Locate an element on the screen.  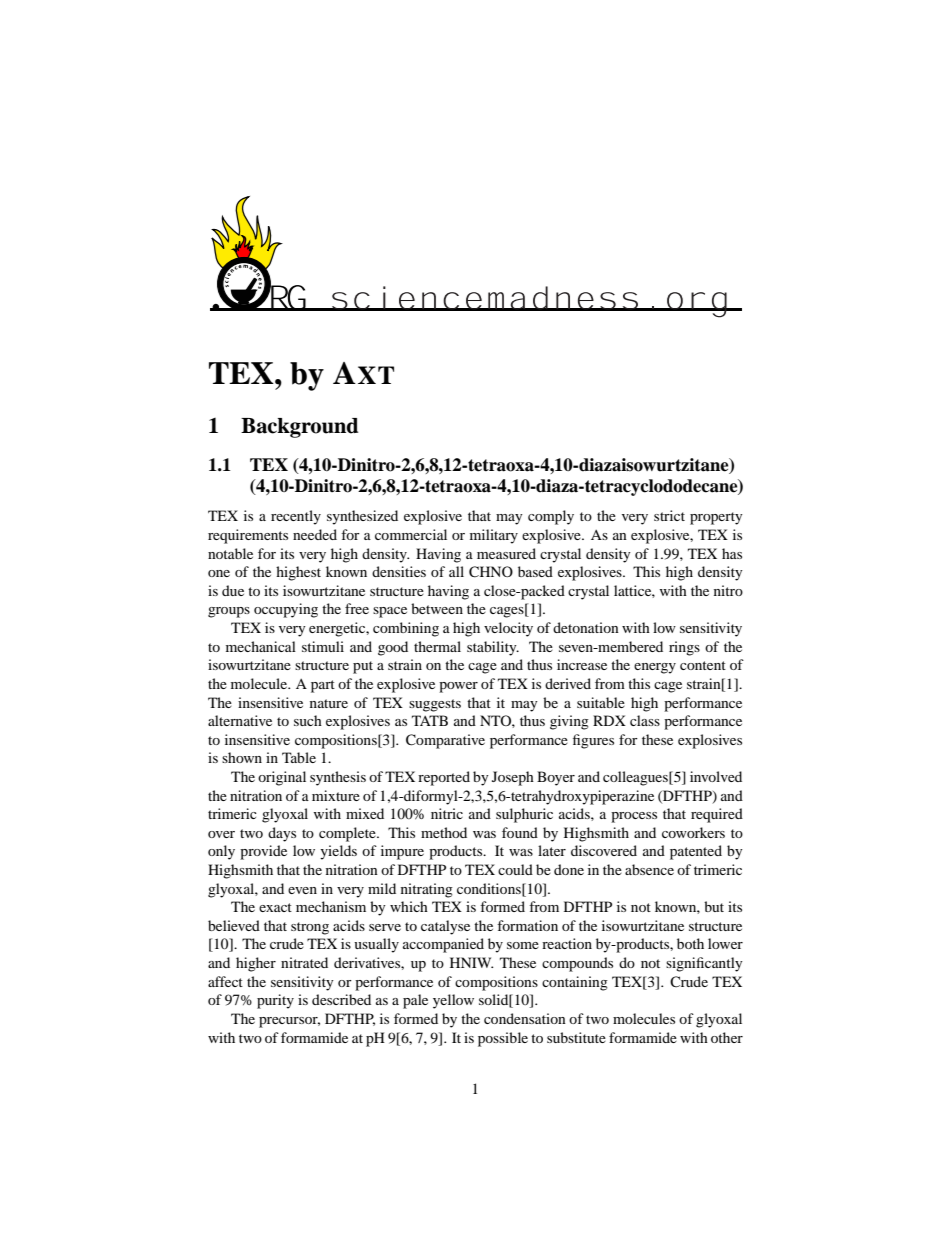
such is located at coordinates (308, 720).
